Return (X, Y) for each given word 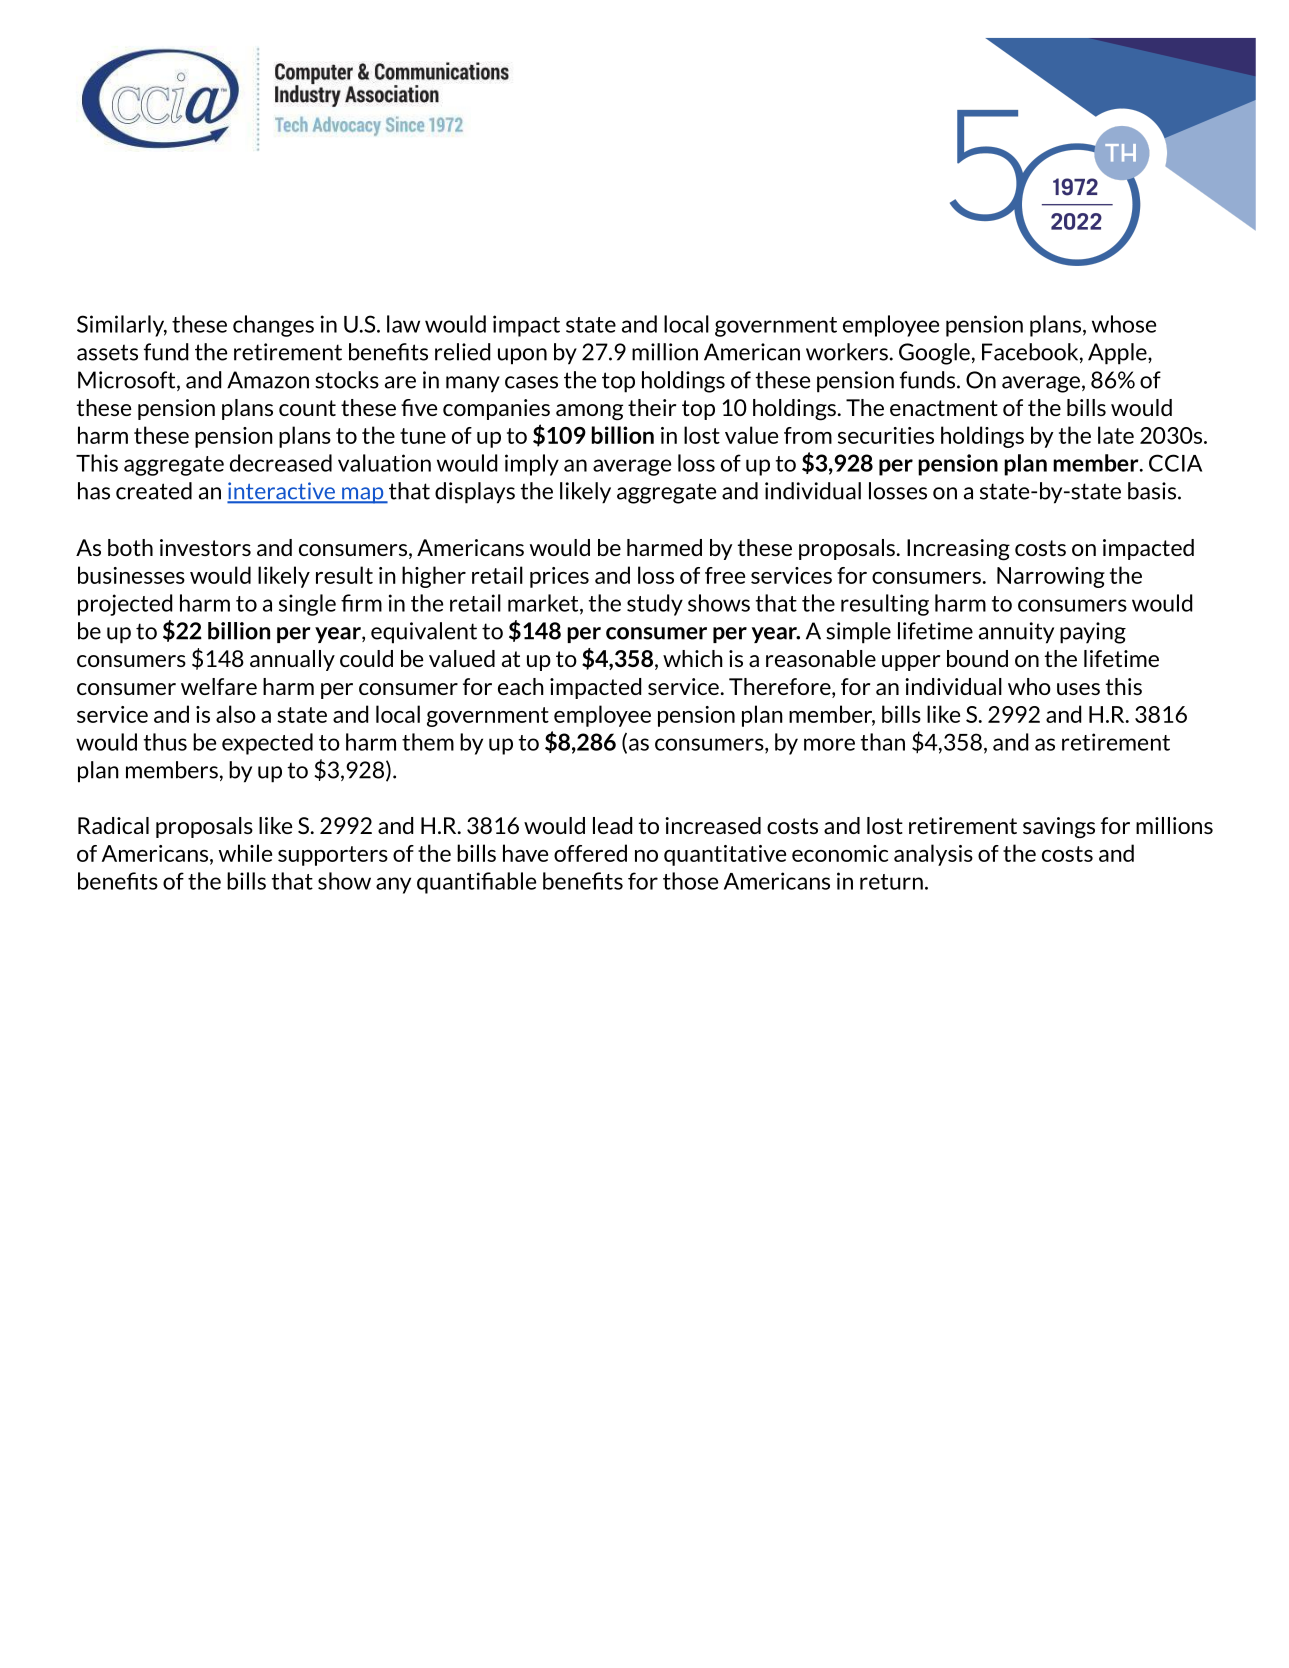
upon (522, 356)
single (307, 605)
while (245, 853)
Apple (1118, 354)
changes (273, 326)
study (655, 605)
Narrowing (1051, 577)
